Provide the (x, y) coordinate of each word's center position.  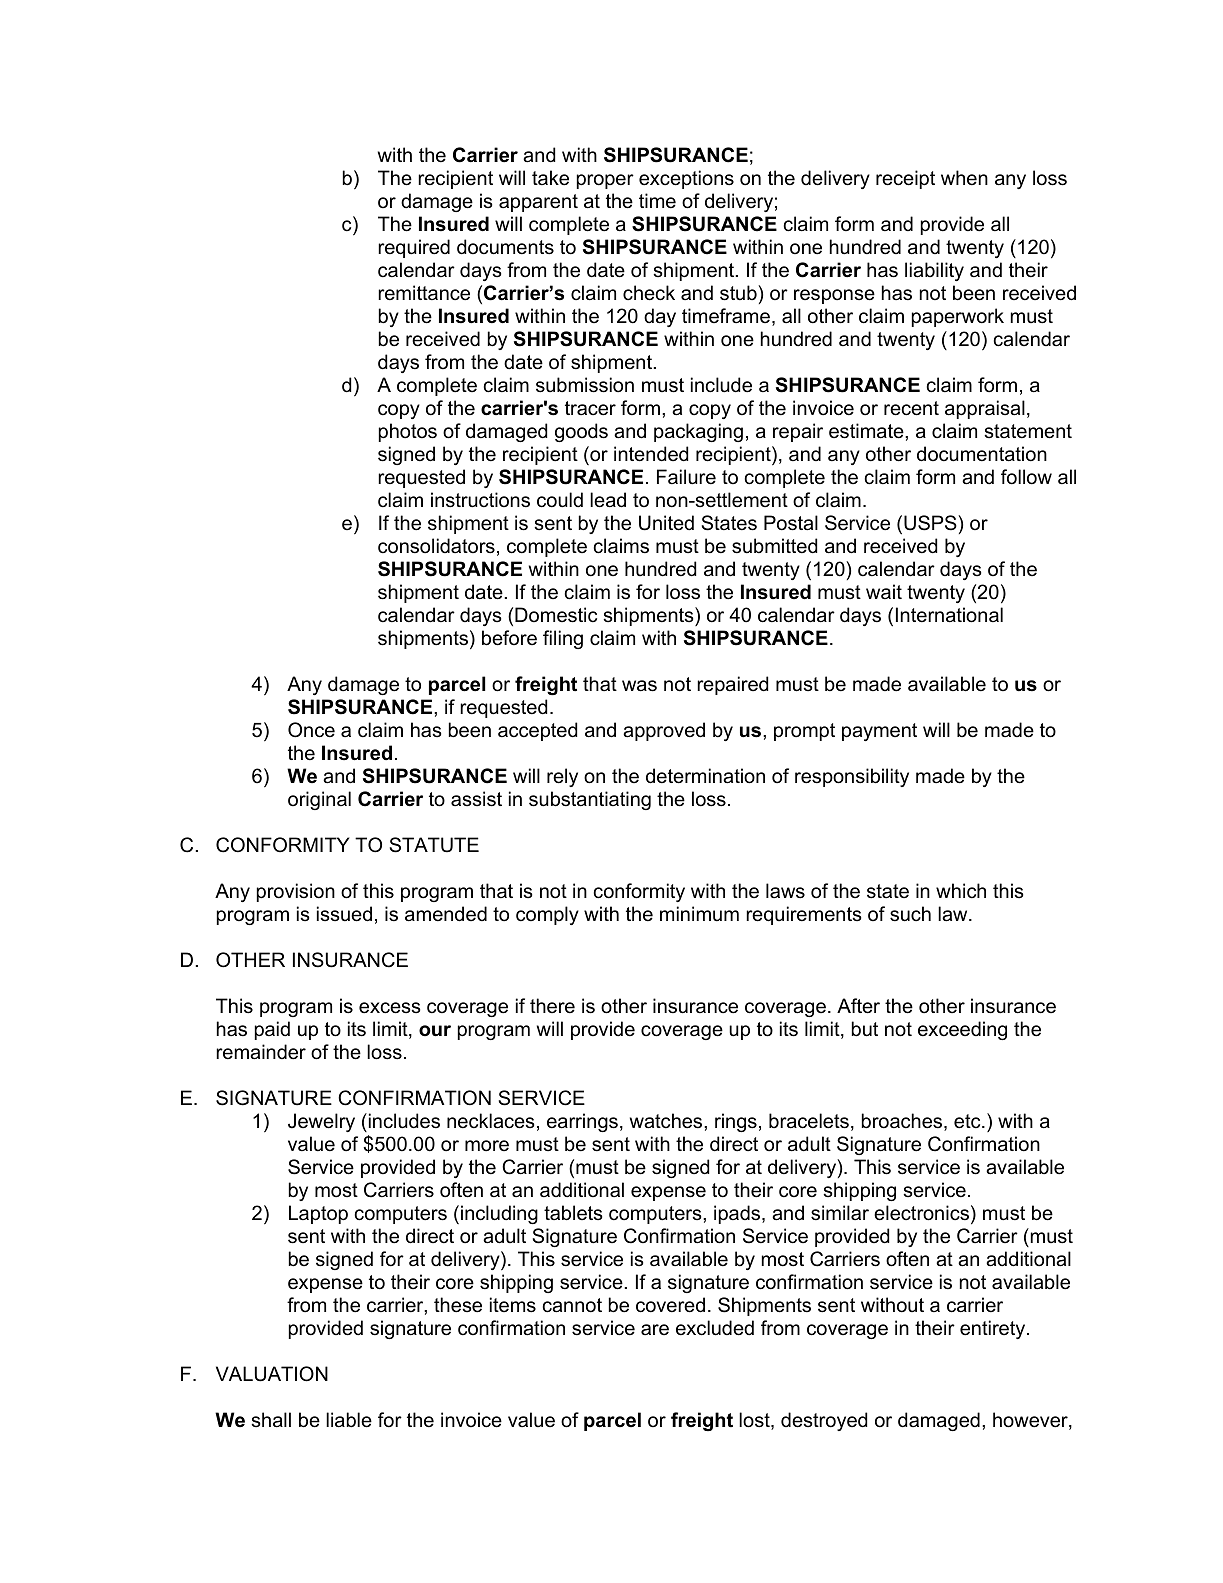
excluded (715, 1328)
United (666, 523)
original (319, 800)
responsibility (852, 777)
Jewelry (321, 1122)
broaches (902, 1121)
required (414, 248)
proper (605, 181)
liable (349, 1420)
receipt (905, 179)
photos (408, 432)
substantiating (590, 800)
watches (667, 1121)
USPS (931, 523)
